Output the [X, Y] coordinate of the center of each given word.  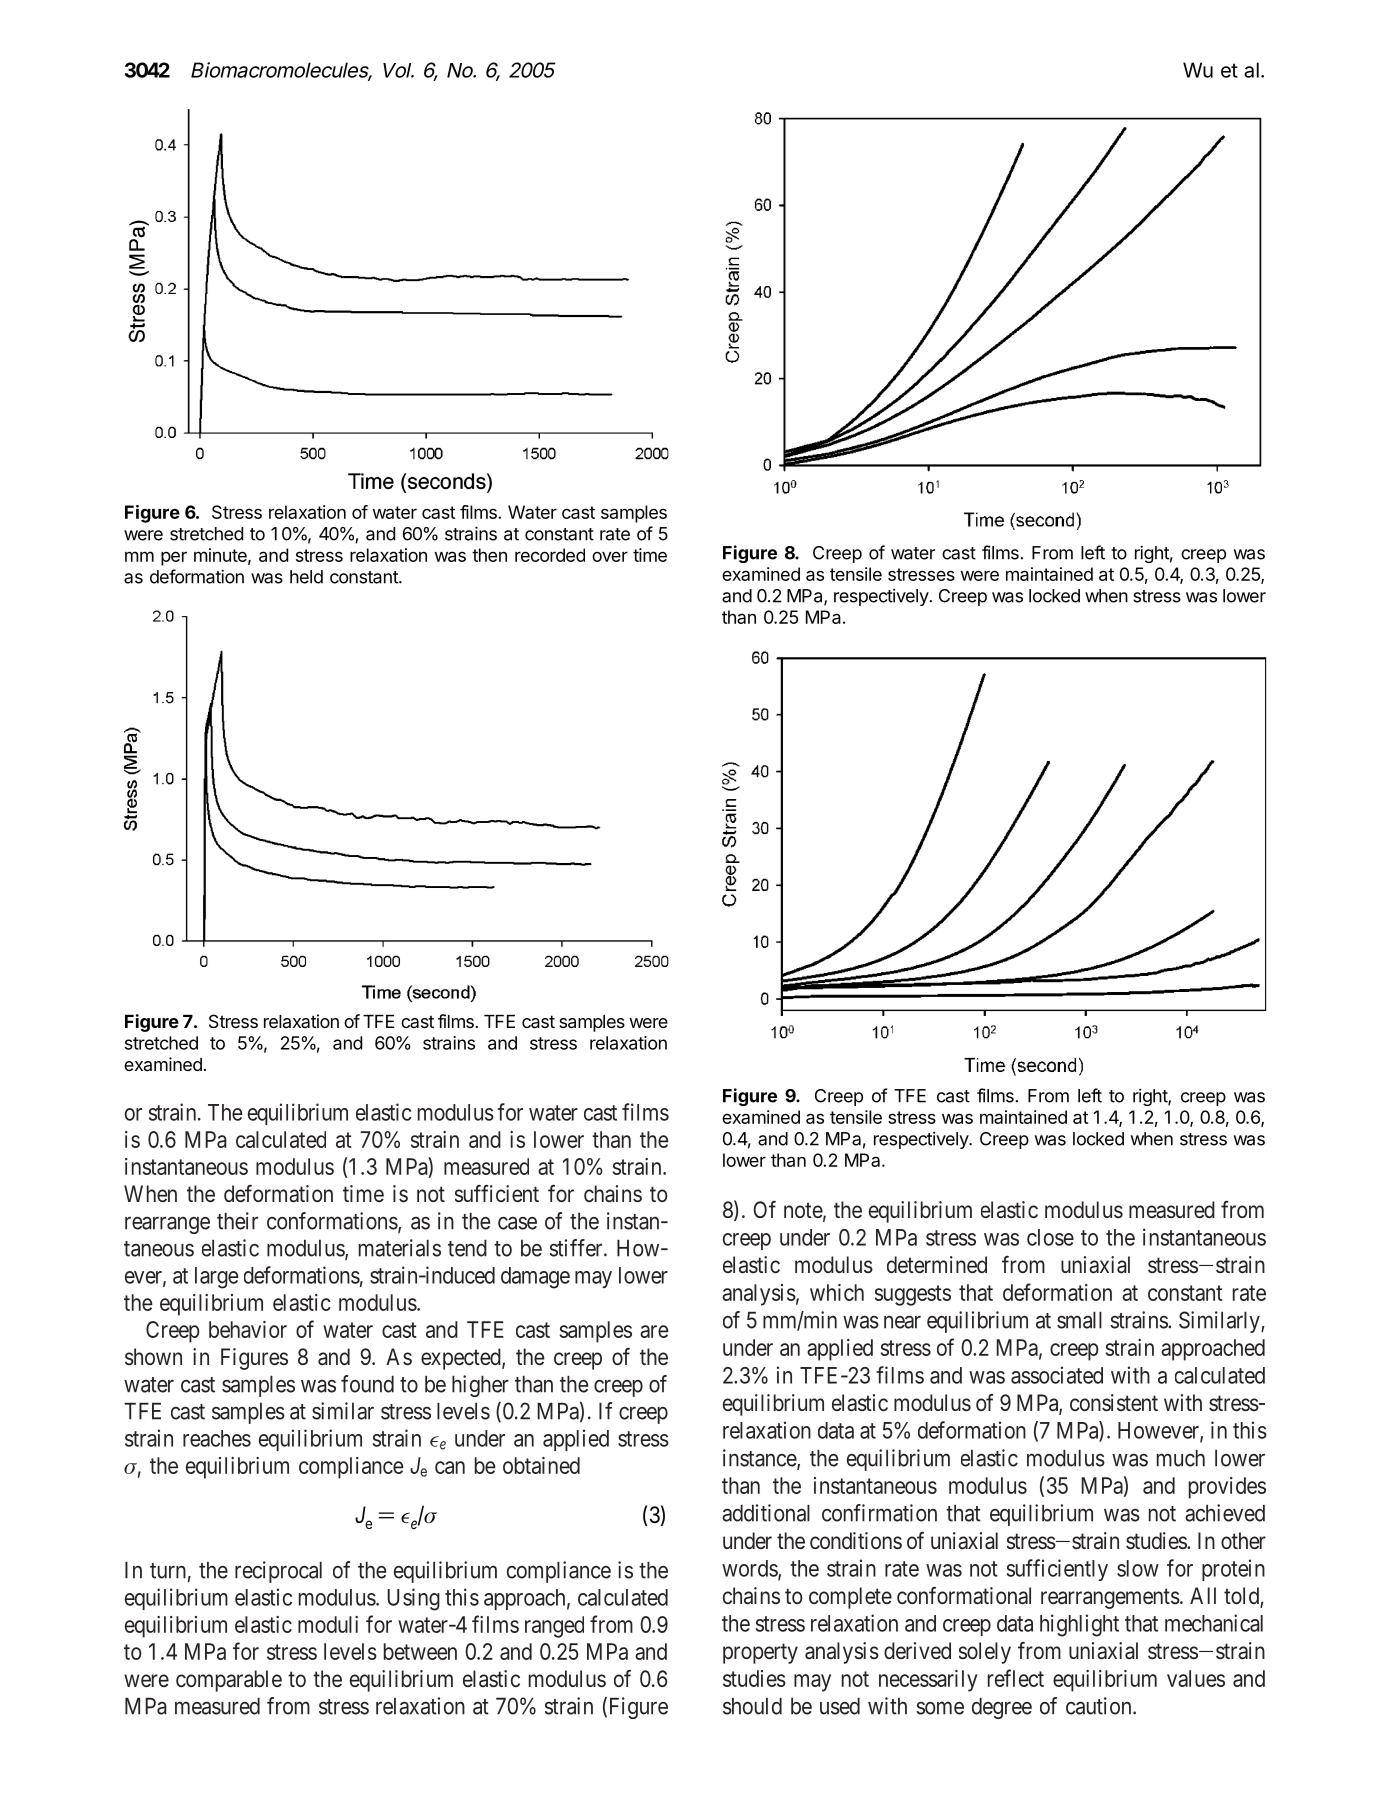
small [1079, 1320]
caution [1100, 1706]
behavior [248, 1329]
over [610, 556]
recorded [550, 555]
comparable [229, 1681]
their [237, 1221]
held [306, 577]
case [517, 1223]
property [760, 1654]
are [654, 1331]
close [1050, 1237]
